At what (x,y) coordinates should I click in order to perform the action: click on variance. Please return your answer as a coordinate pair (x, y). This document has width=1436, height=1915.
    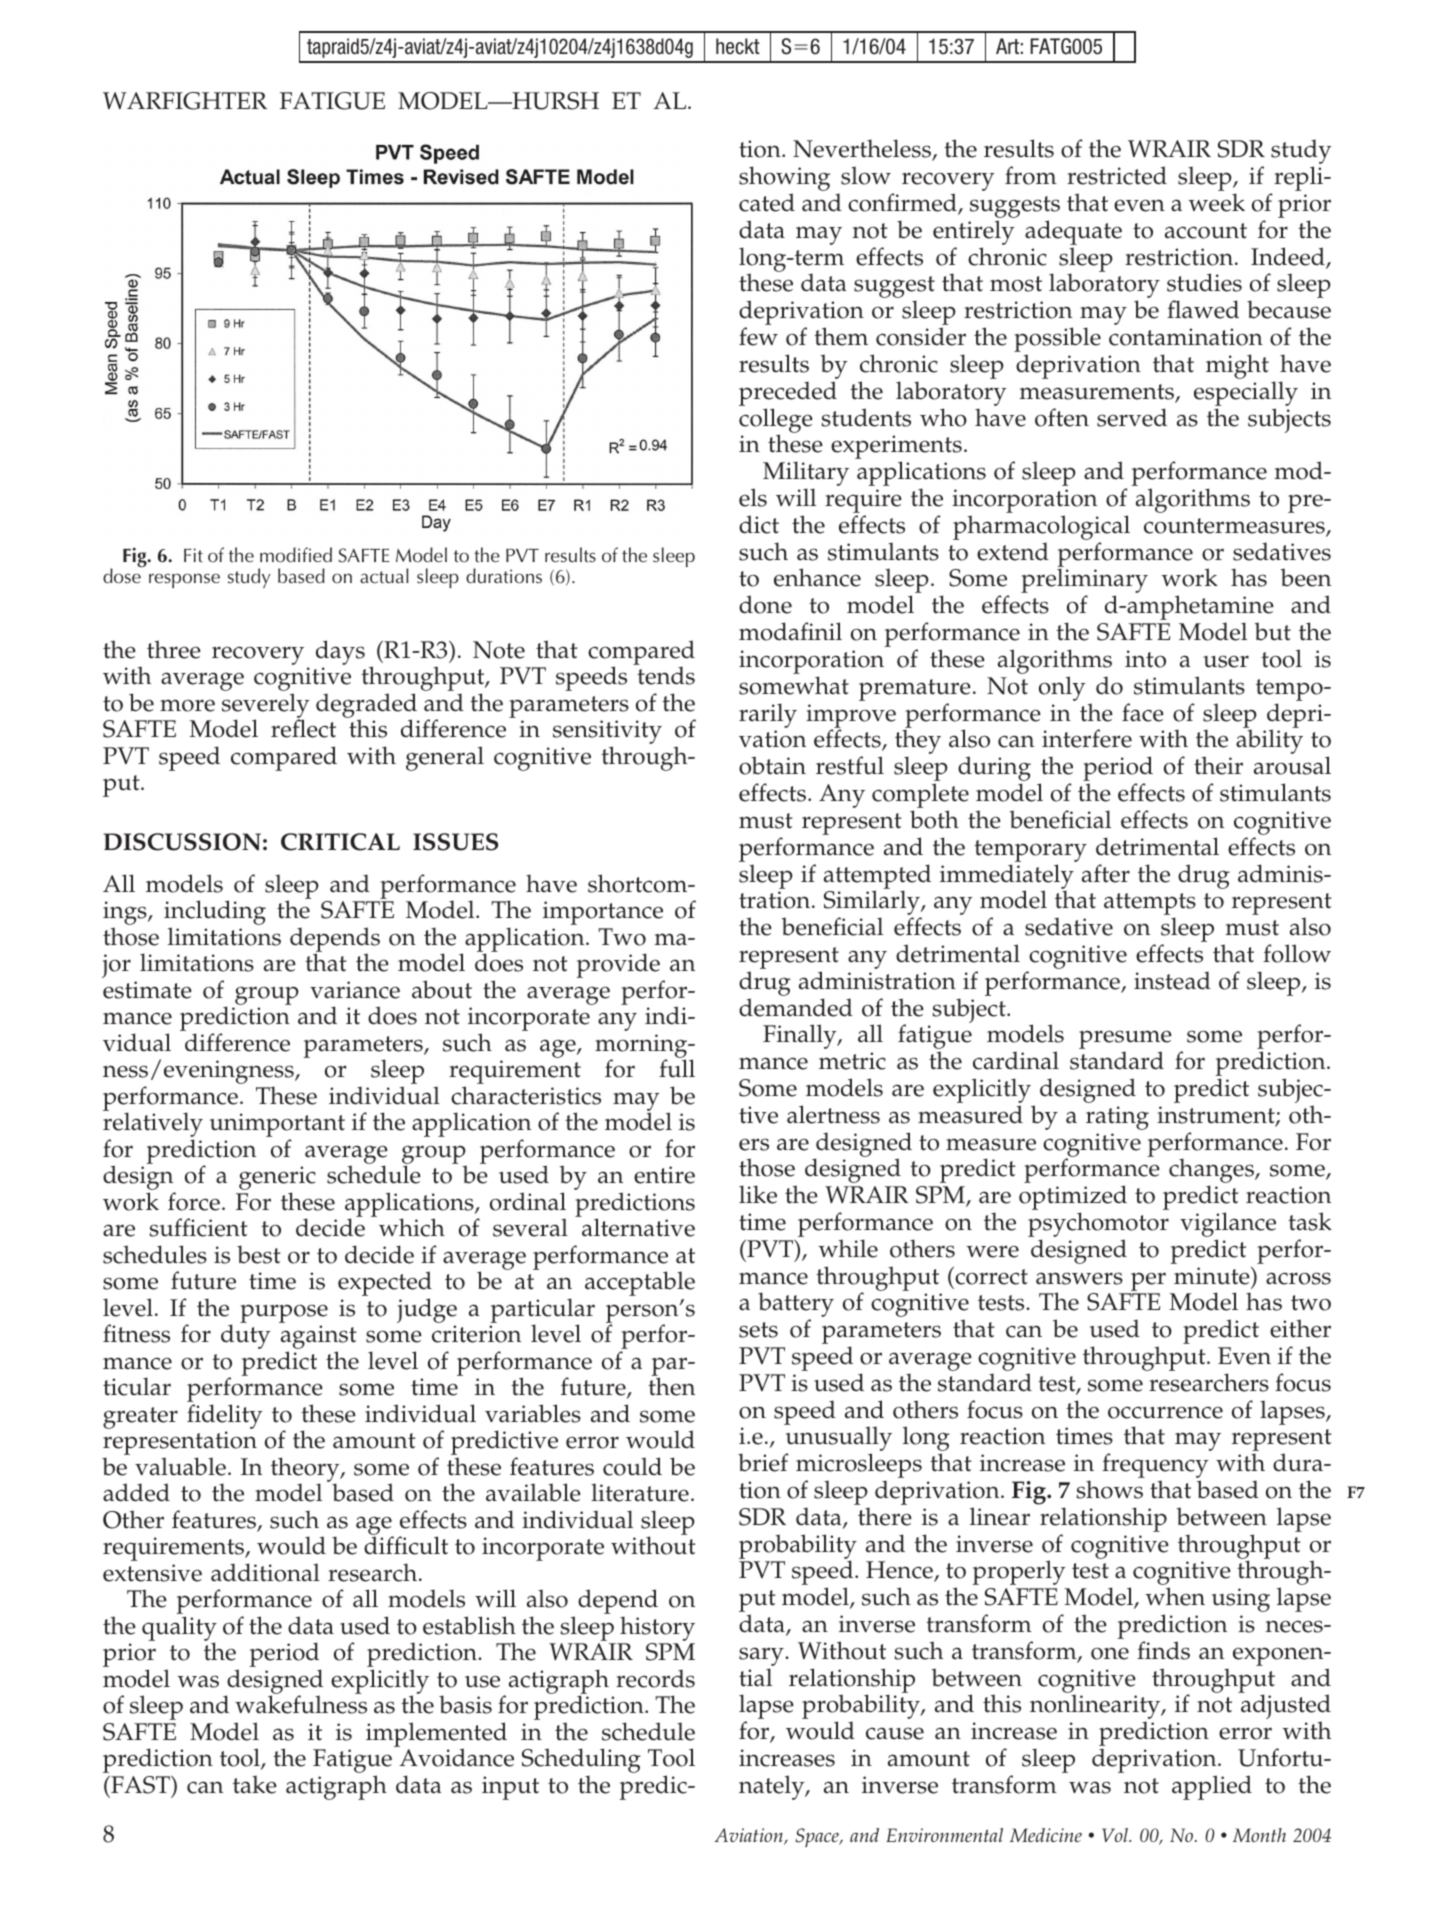
    Looking at the image, I should click on (355, 990).
